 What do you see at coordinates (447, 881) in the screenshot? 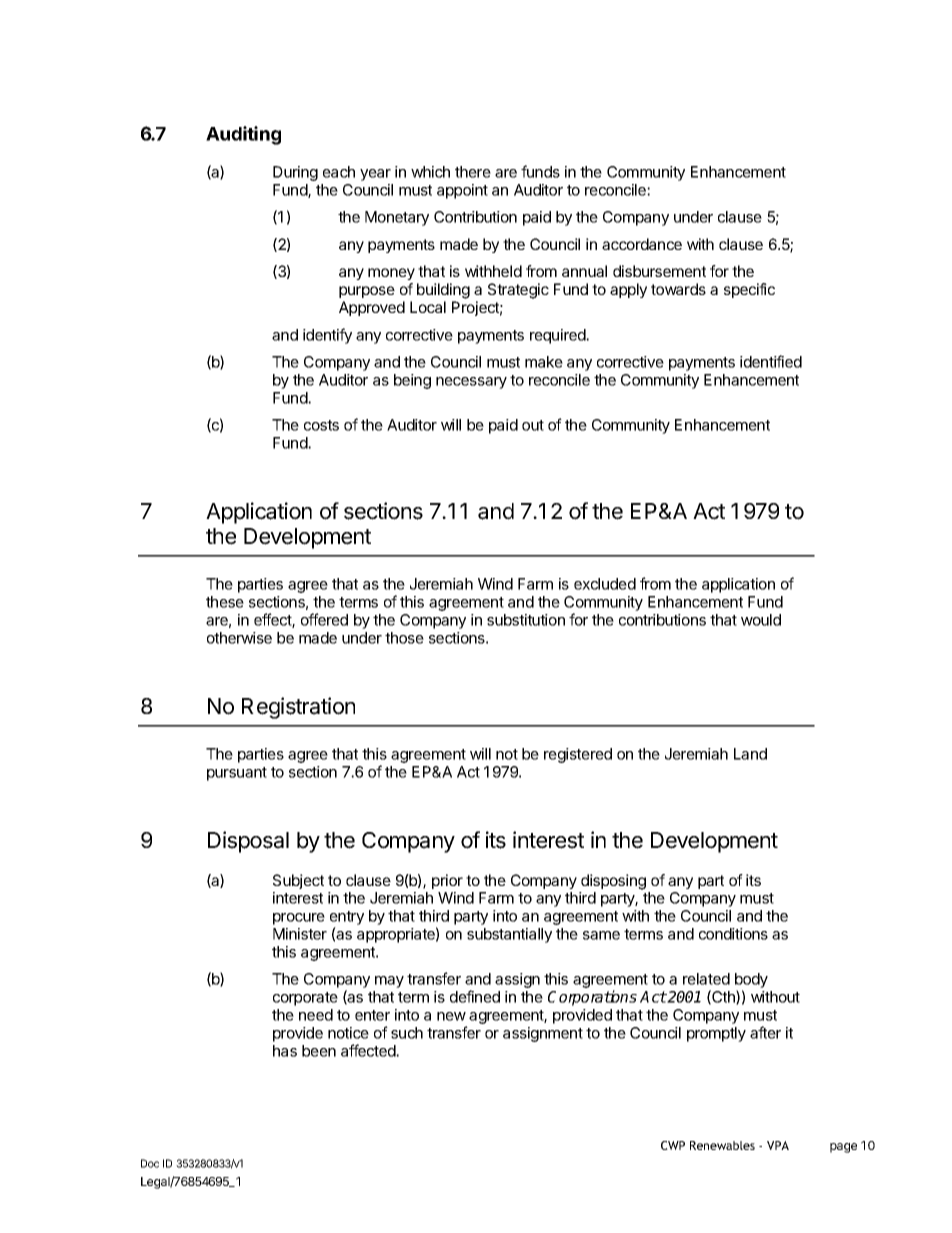
I see `prior` at bounding box center [447, 881].
